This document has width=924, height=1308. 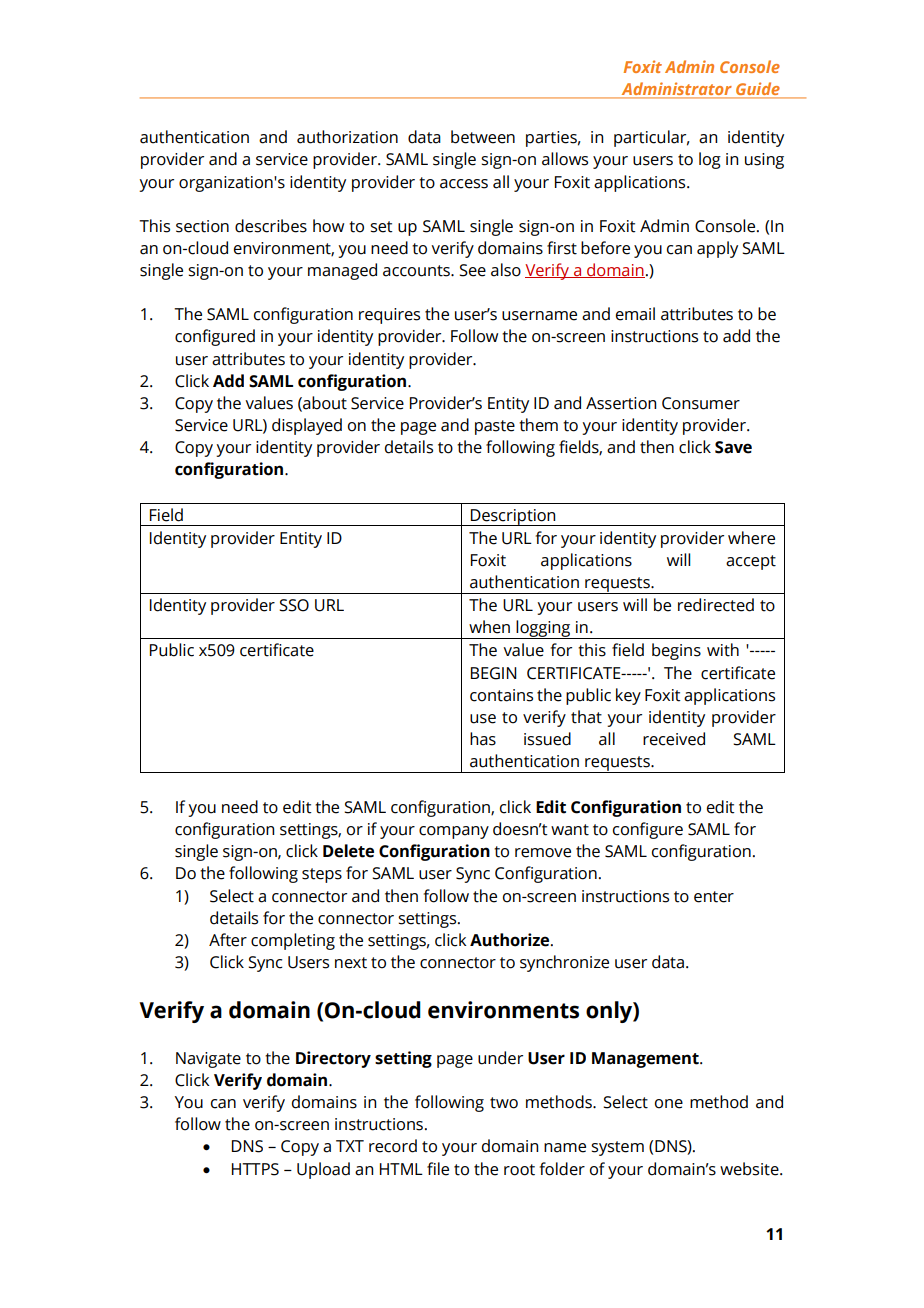 I want to click on displayed, so click(x=307, y=426).
